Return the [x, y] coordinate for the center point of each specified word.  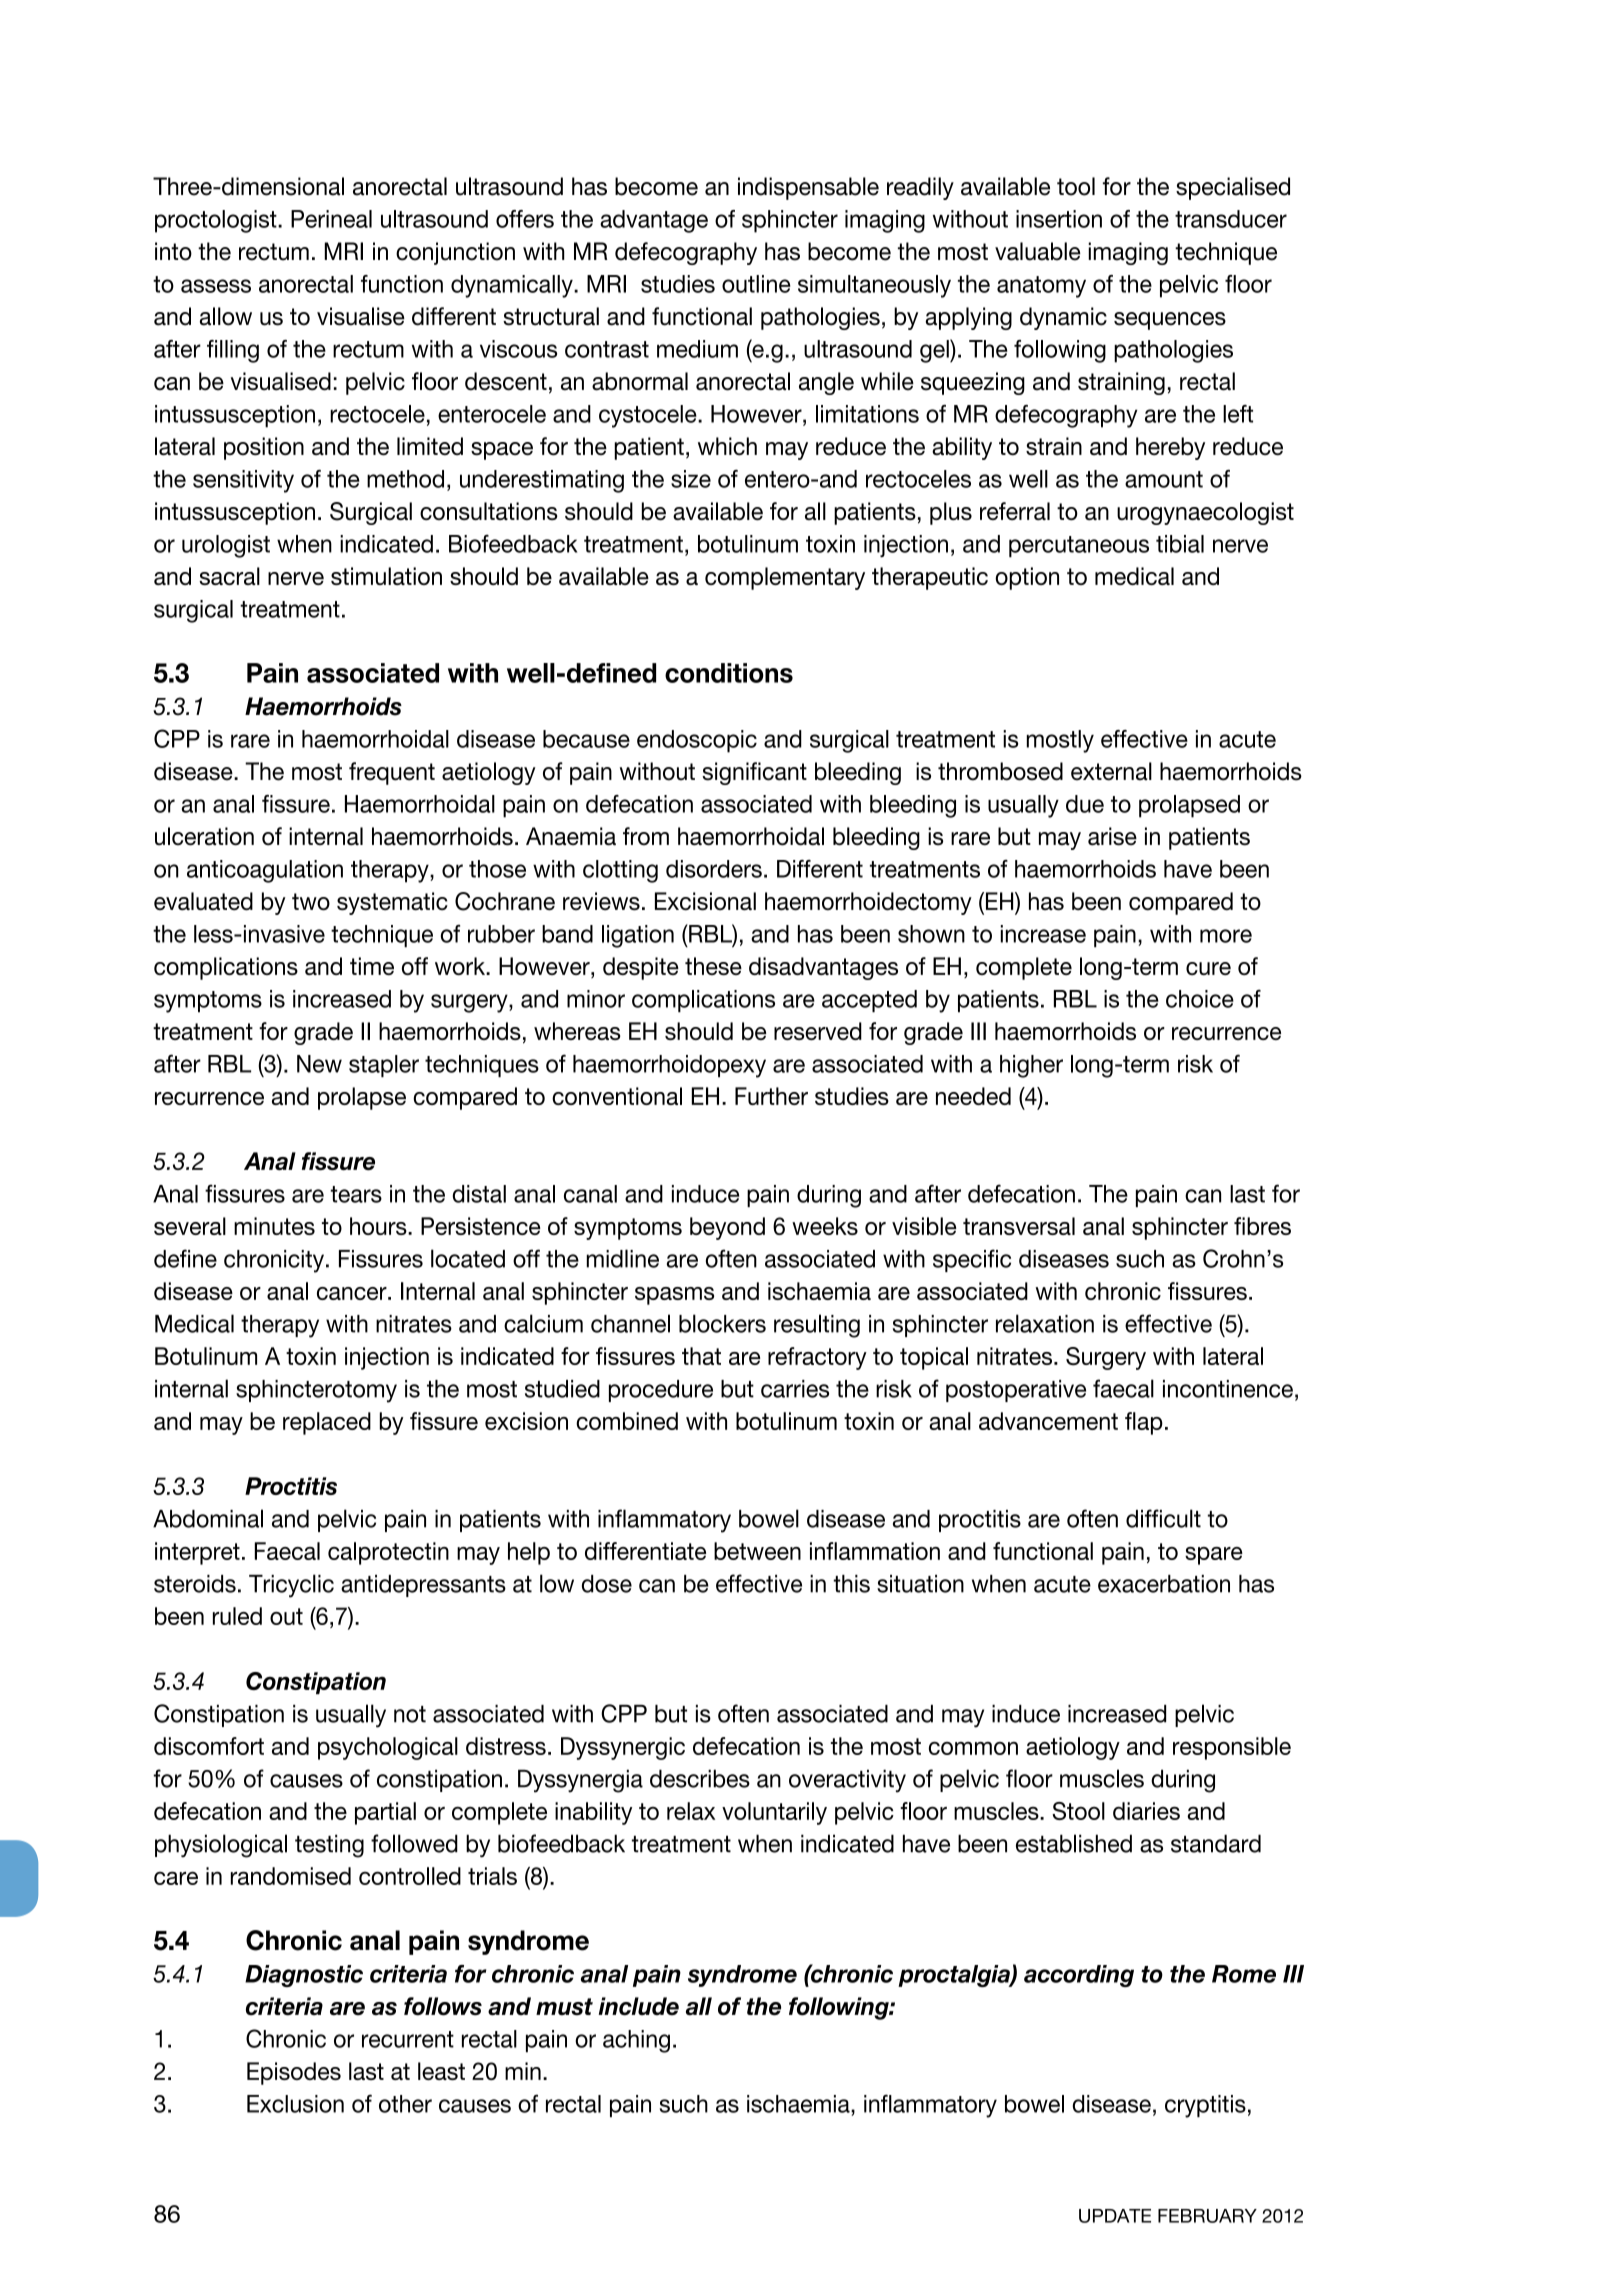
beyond [727, 1228]
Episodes [294, 2073]
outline [756, 284]
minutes [274, 1226]
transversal [1019, 1226]
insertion [1059, 219]
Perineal [331, 219]
